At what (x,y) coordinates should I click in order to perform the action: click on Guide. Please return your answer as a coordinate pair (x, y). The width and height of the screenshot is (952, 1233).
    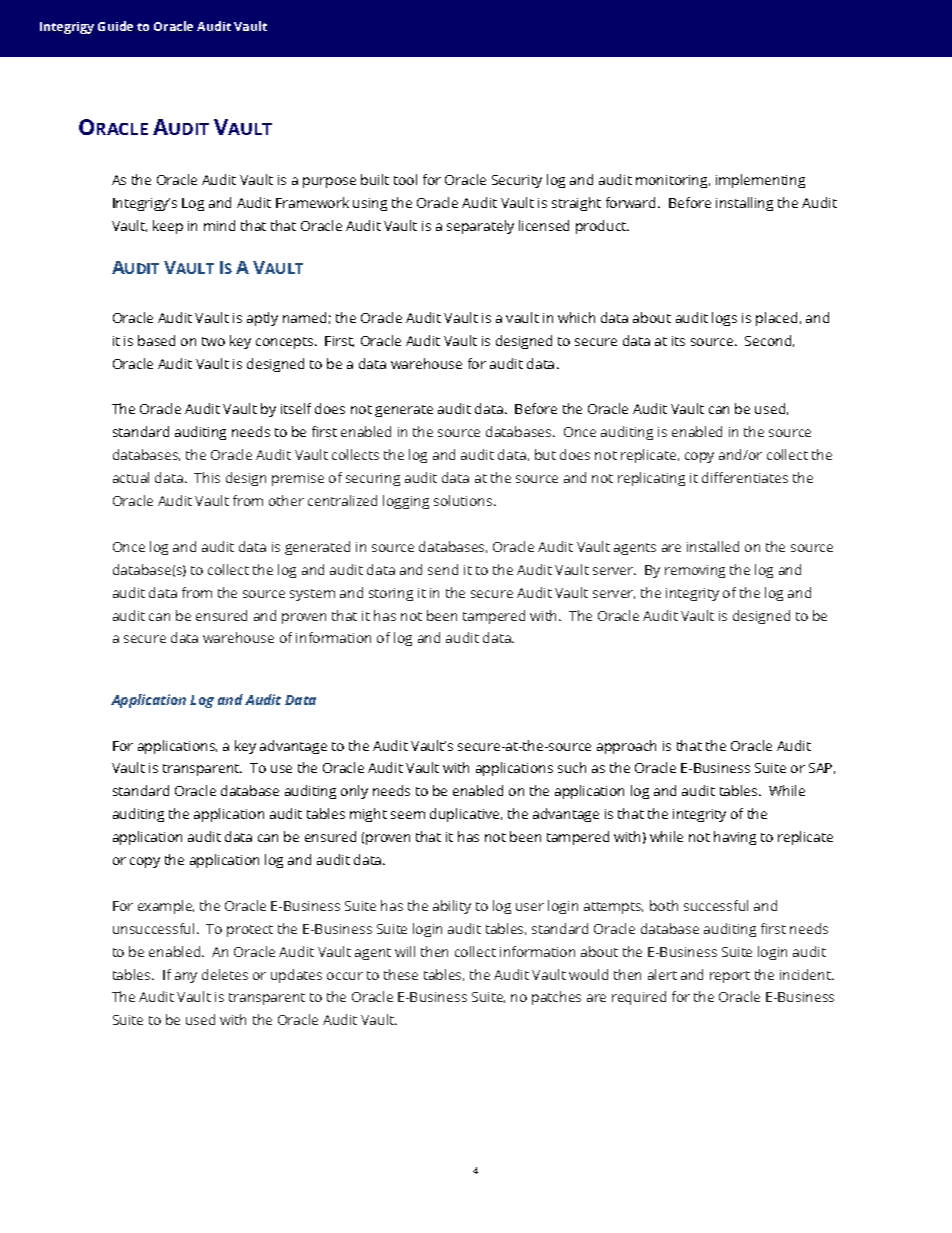
    Looking at the image, I should click on (115, 26).
